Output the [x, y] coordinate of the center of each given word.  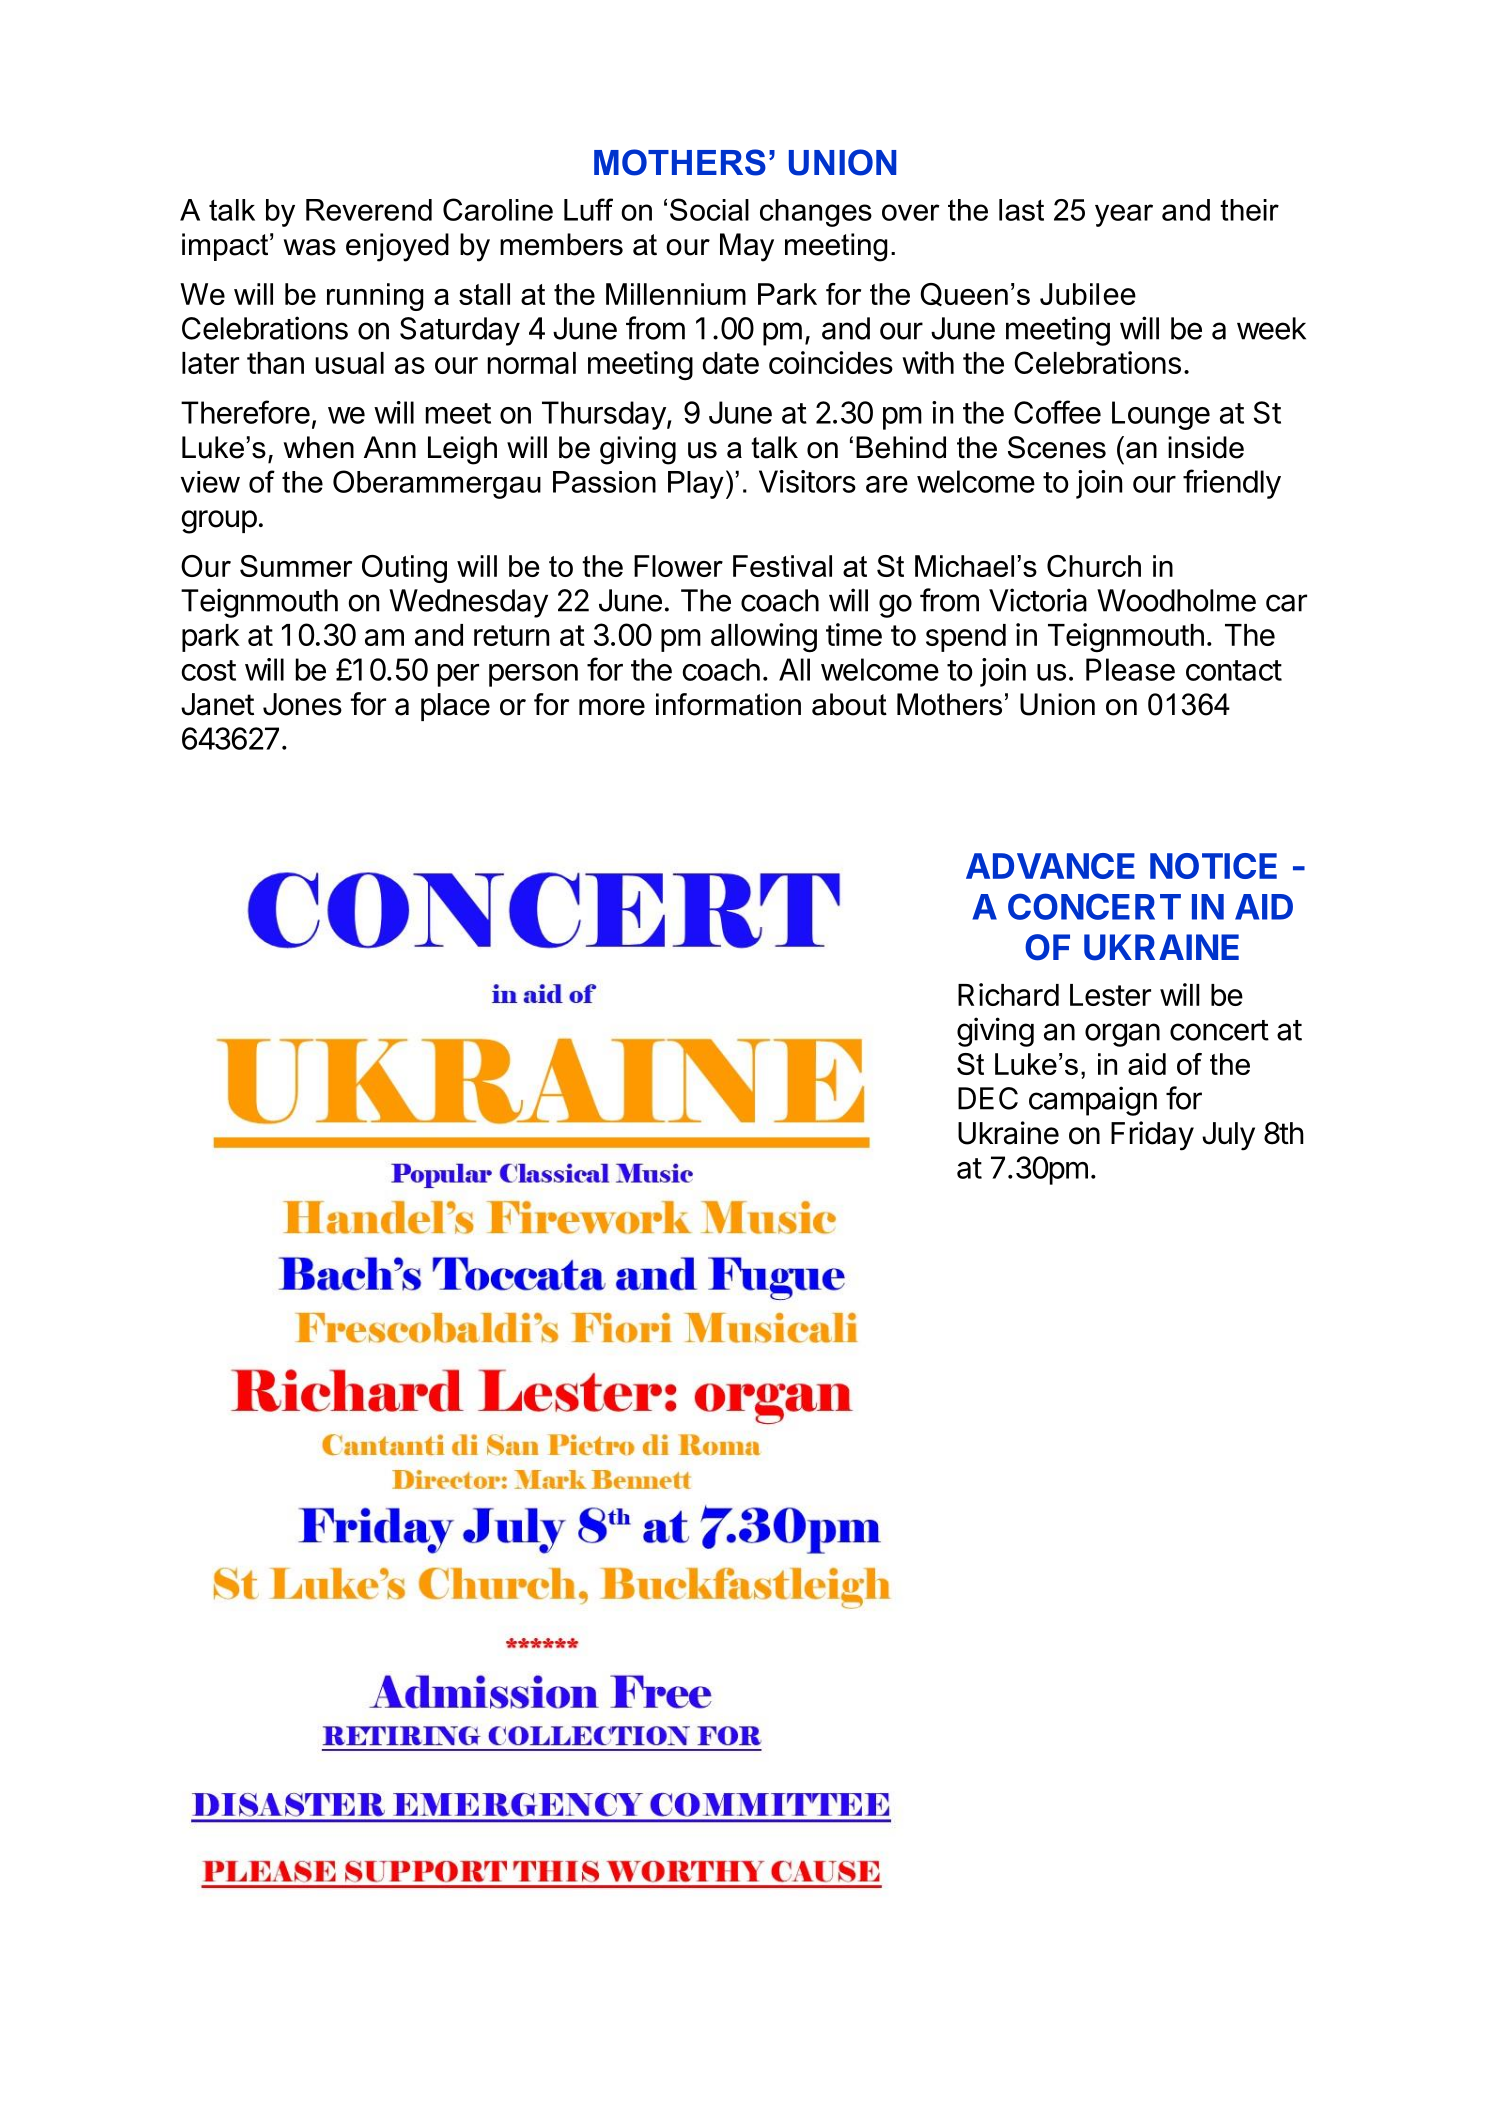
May [747, 247]
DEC [988, 1098]
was [310, 247]
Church [1094, 566]
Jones [302, 704]
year [1124, 215]
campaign [1093, 1101]
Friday [1152, 1136]
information [728, 704]
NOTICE [1213, 866]
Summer [296, 566]
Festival [782, 566]
